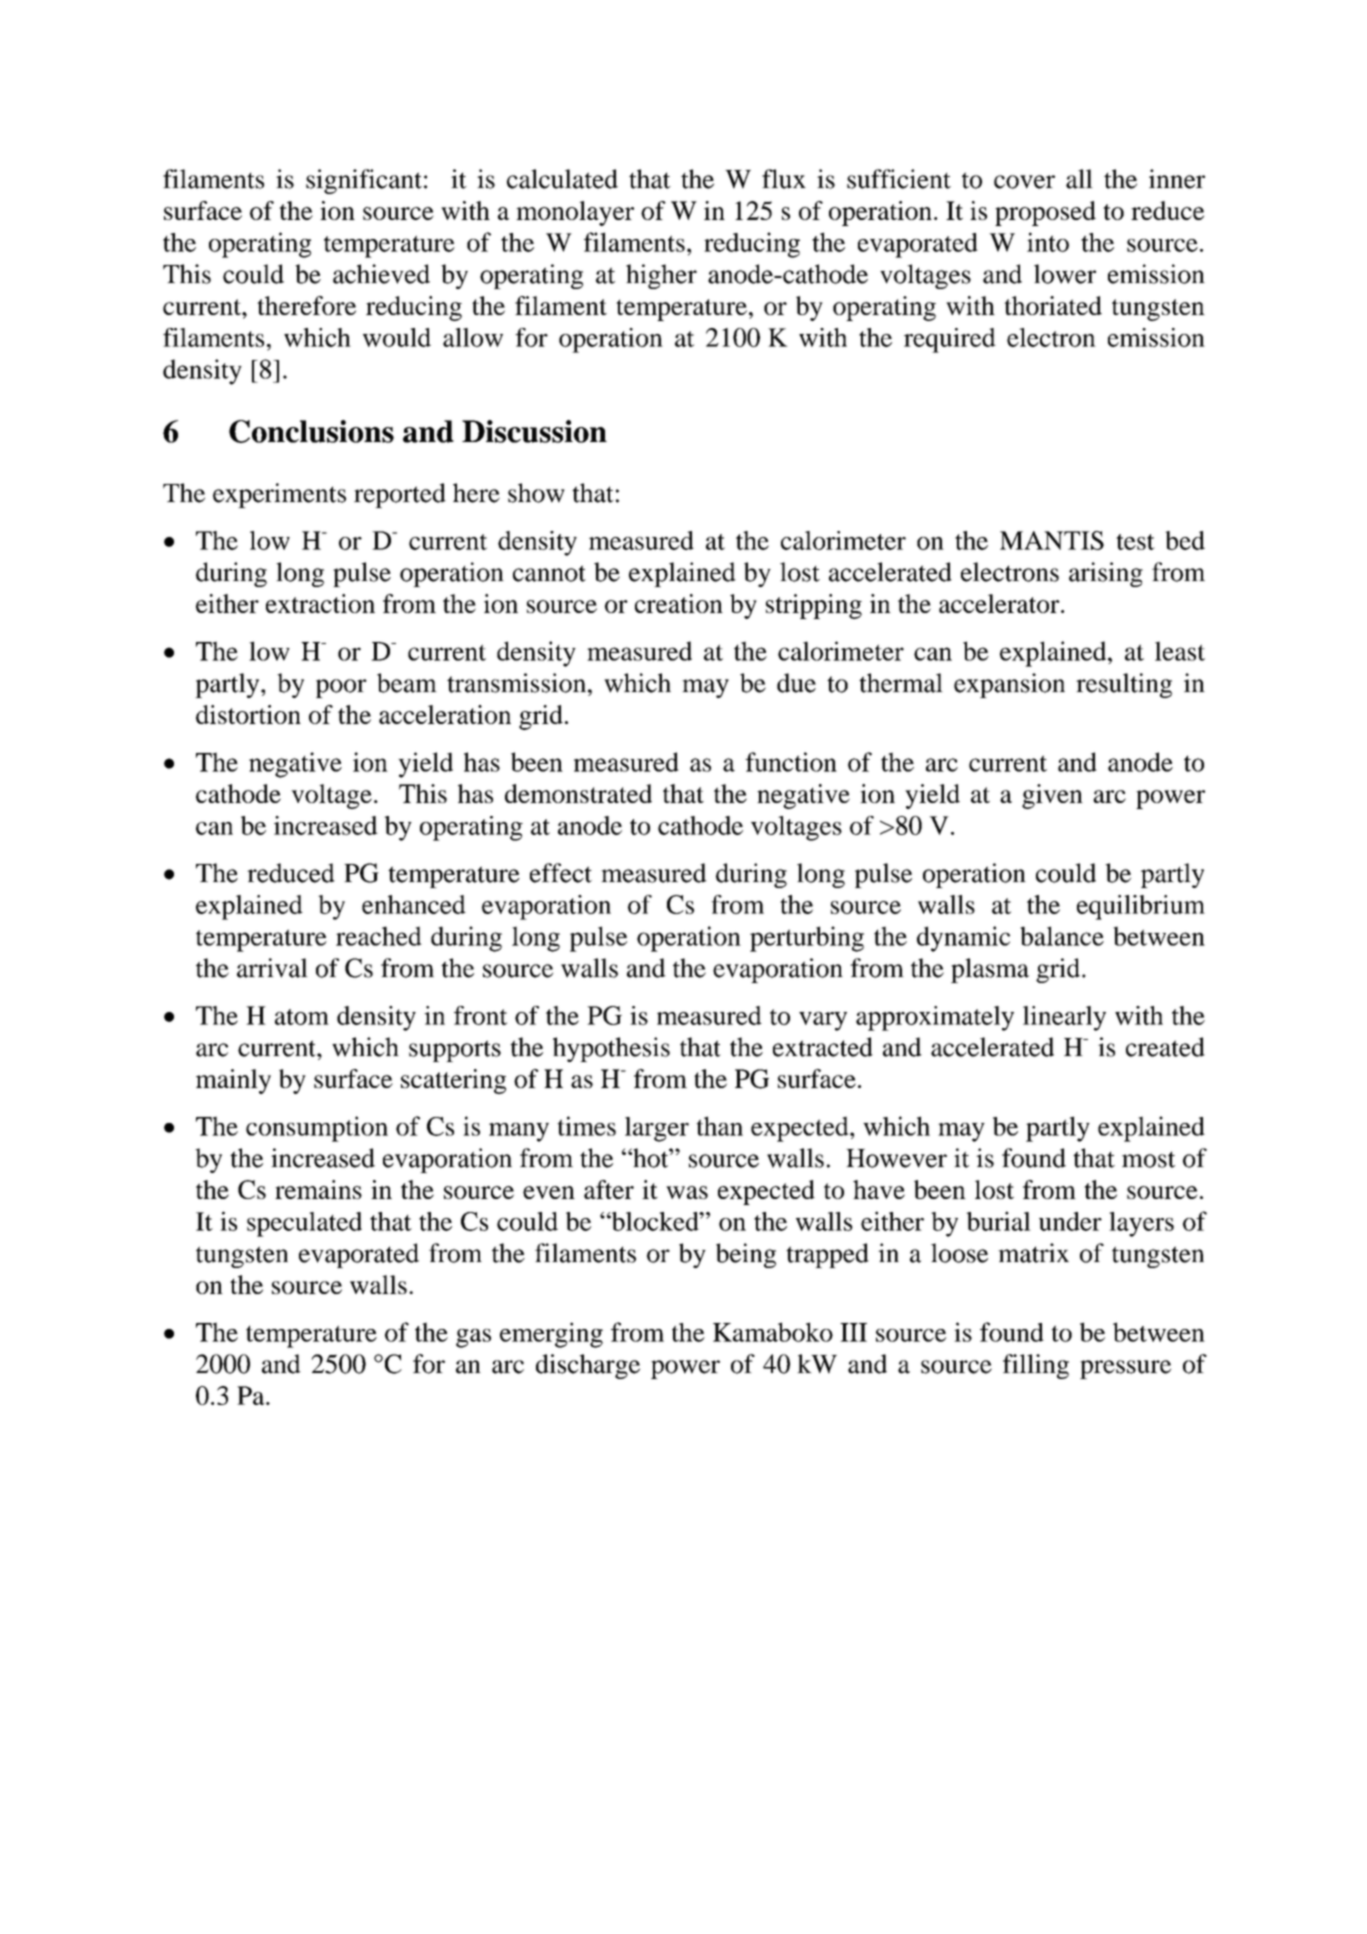 This screenshot has width=1367, height=1934. What do you see at coordinates (445, 714) in the screenshot?
I see `acceleration` at bounding box center [445, 714].
